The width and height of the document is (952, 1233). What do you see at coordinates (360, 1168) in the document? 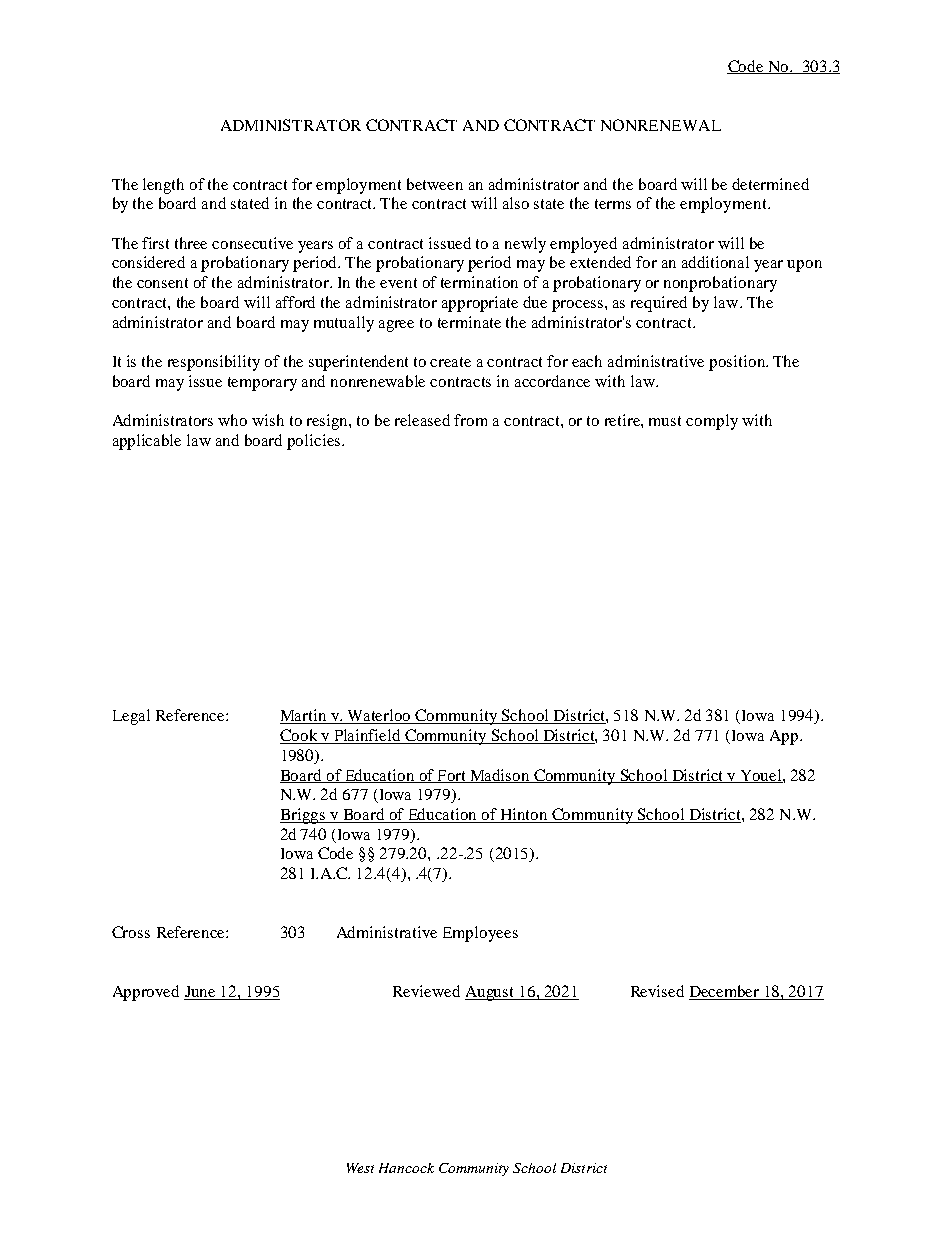
I see `West` at bounding box center [360, 1168].
